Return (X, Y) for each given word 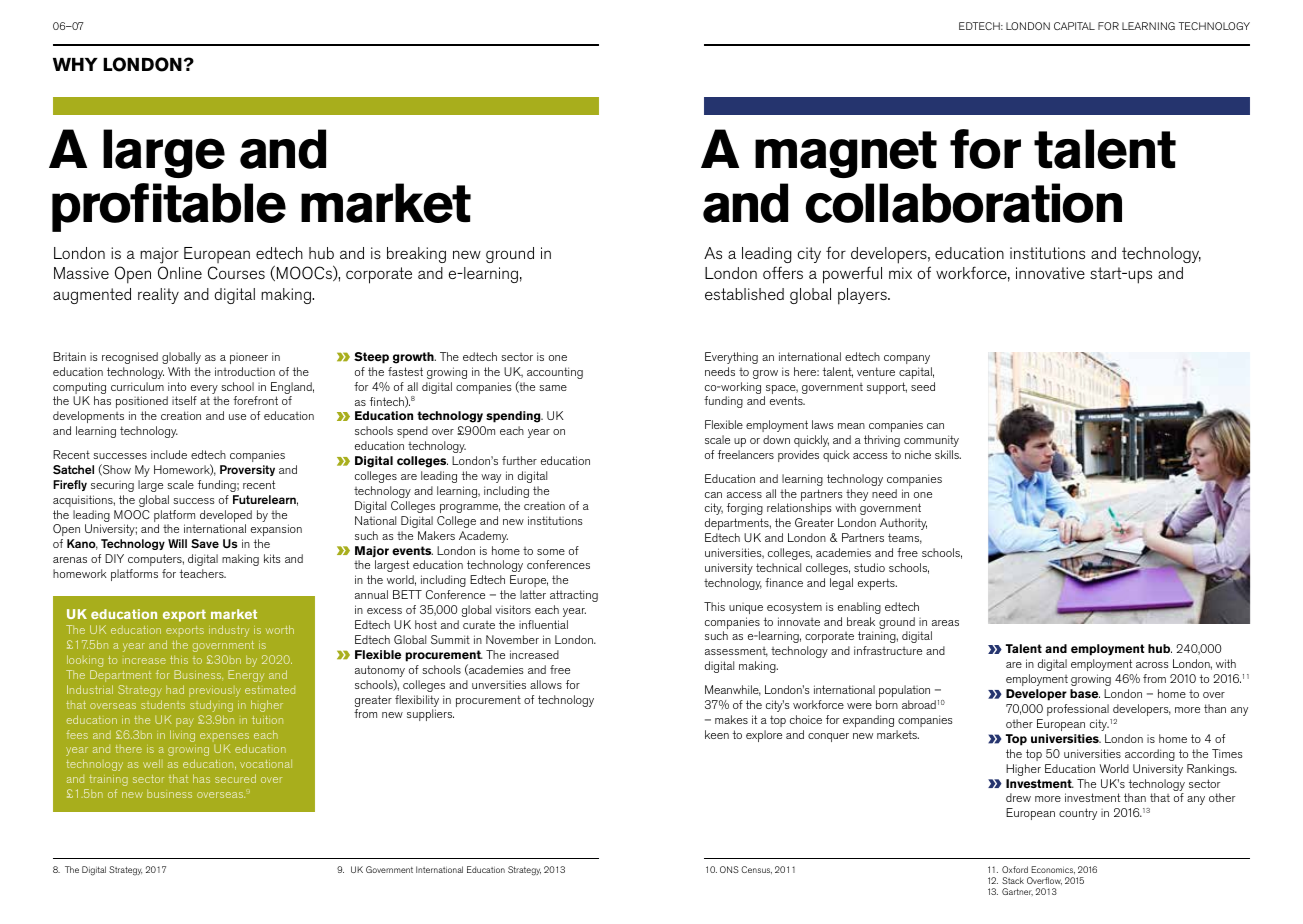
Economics (1053, 870)
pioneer (249, 358)
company (907, 359)
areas (945, 623)
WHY (75, 64)
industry (229, 631)
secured (235, 778)
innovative (1050, 273)
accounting (555, 373)
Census (756, 870)
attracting (574, 596)
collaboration (964, 203)
